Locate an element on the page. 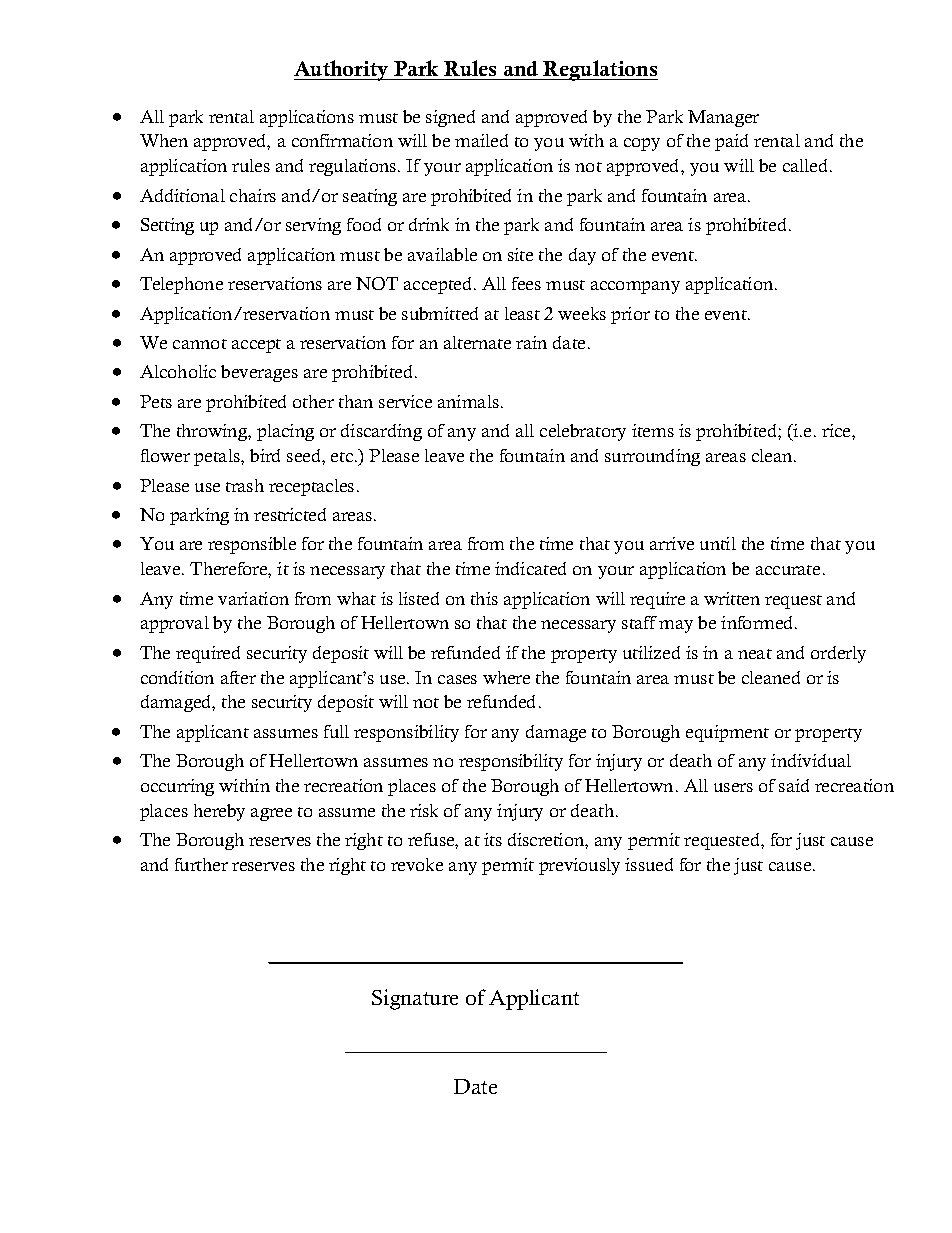 The image size is (952, 1233). issued is located at coordinates (649, 864).
